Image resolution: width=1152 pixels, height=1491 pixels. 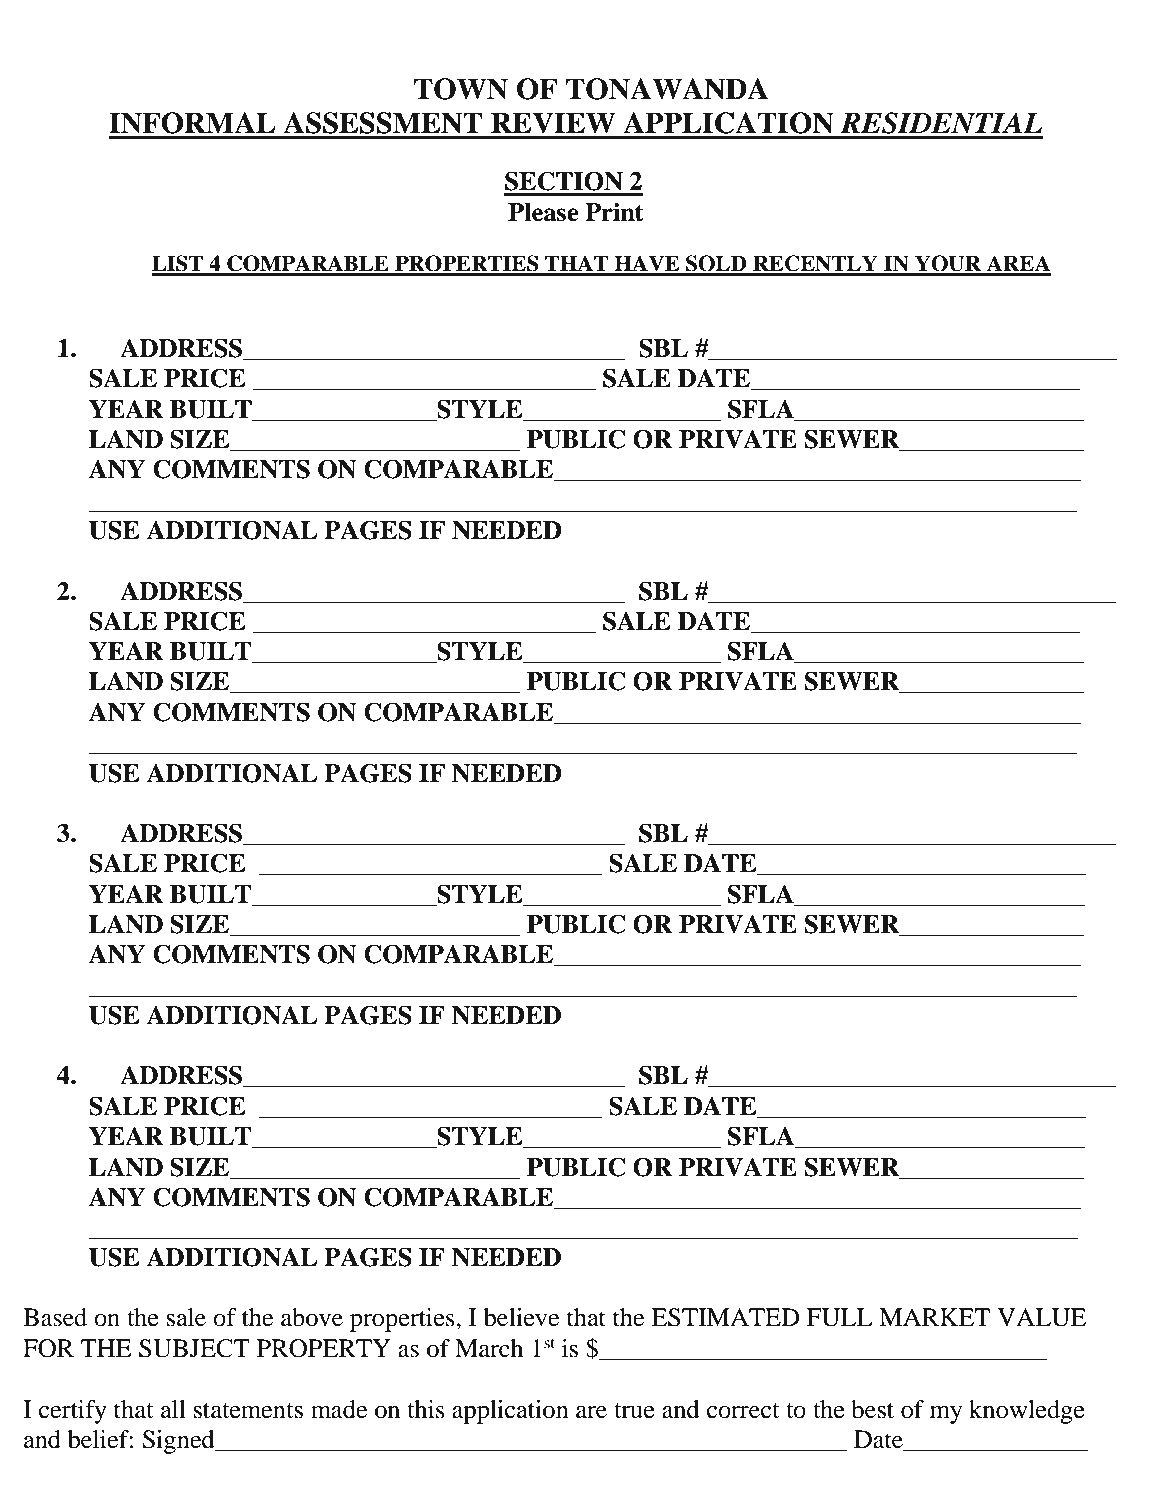 I want to click on FULL, so click(x=840, y=1317).
